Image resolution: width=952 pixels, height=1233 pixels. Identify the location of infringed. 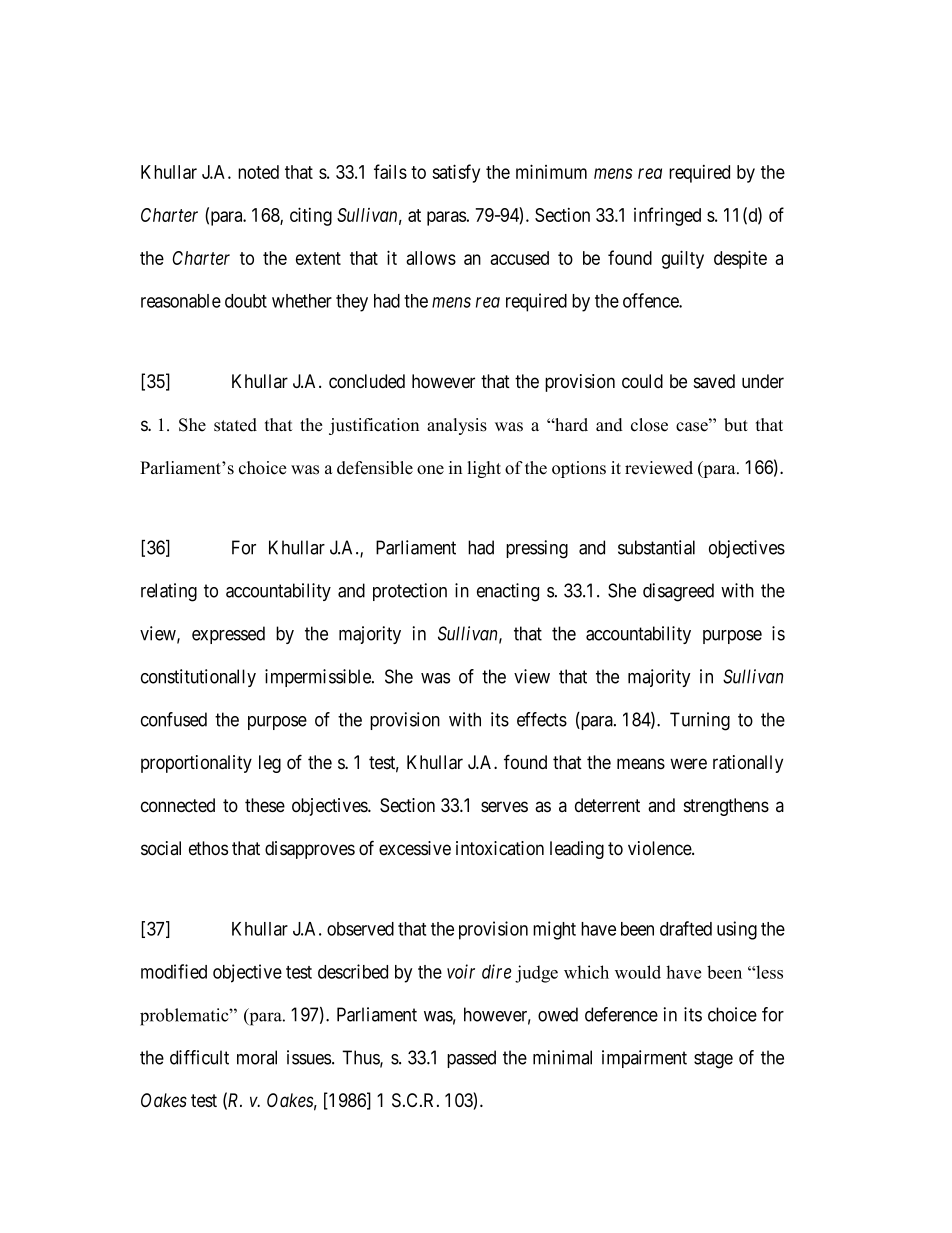
(667, 216).
